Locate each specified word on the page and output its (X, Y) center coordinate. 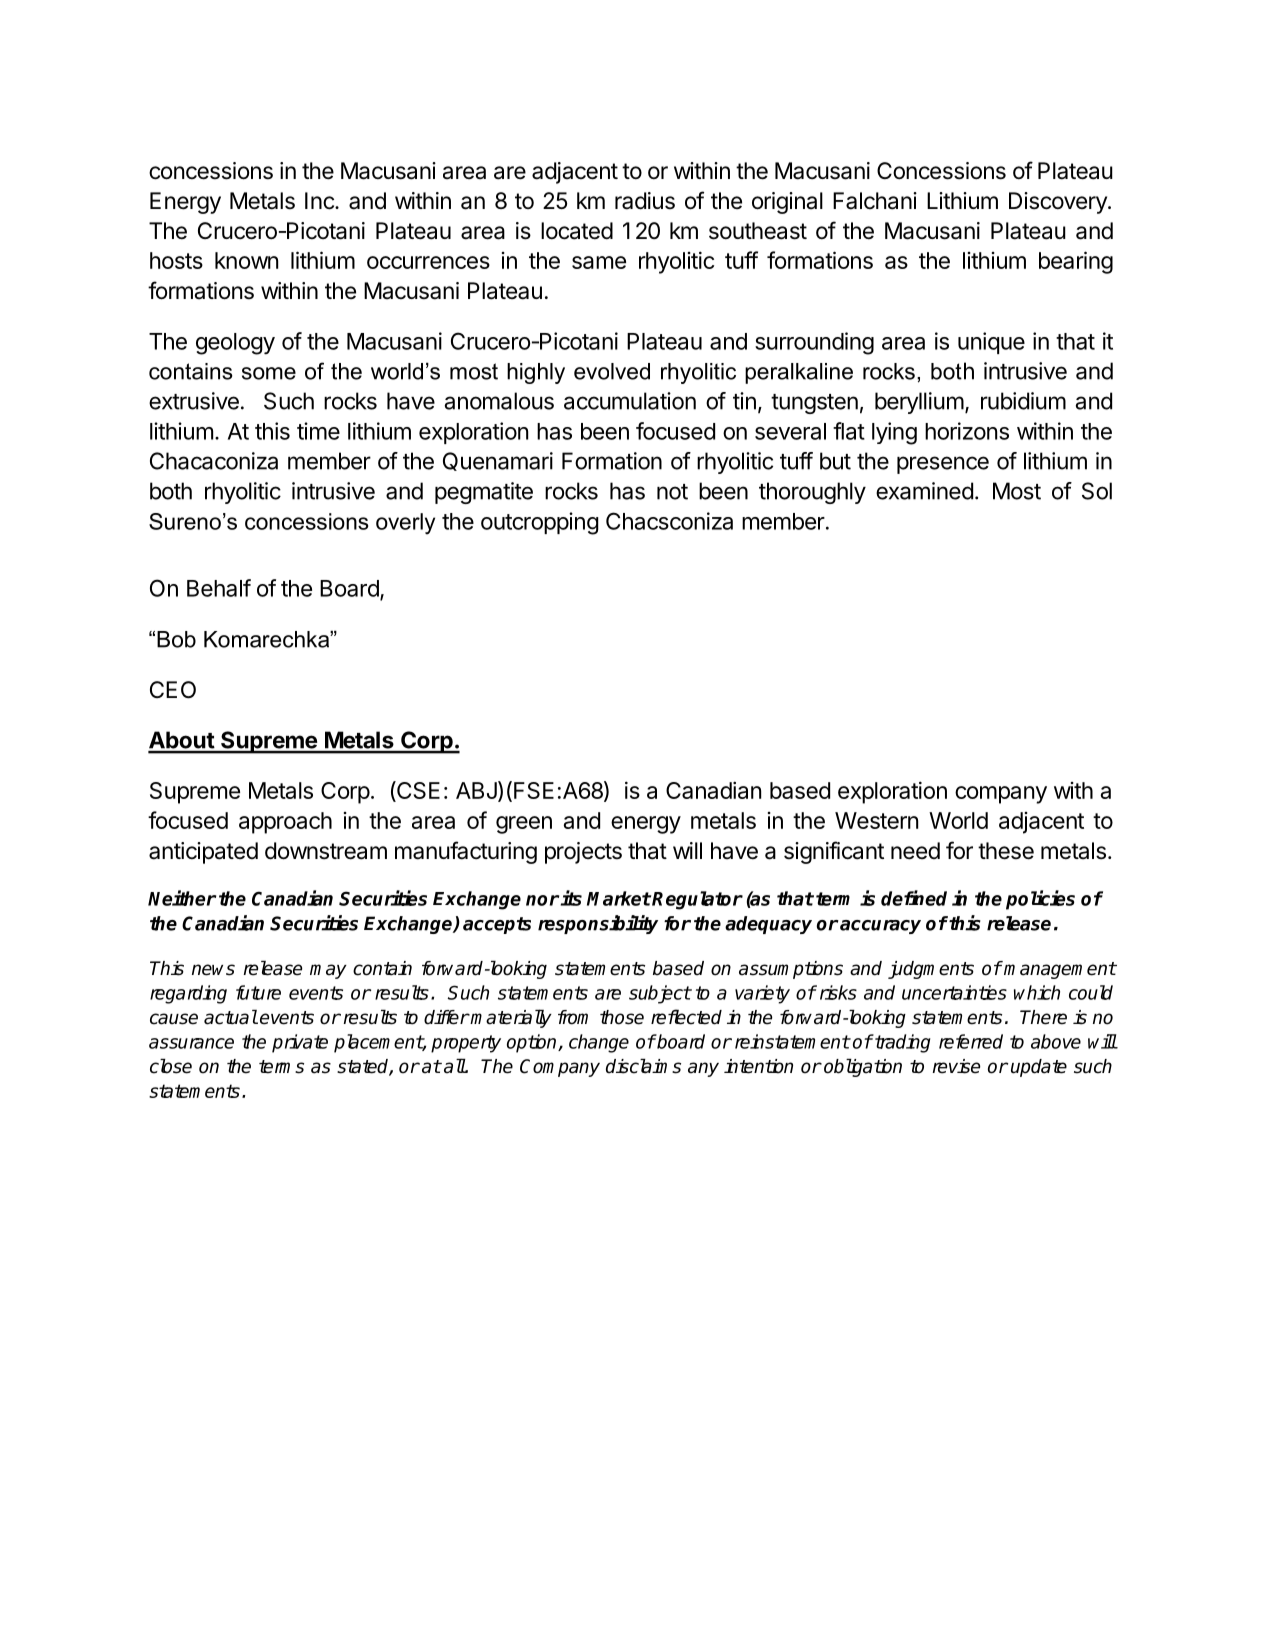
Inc (320, 201)
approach (285, 823)
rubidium (1023, 401)
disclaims (643, 1066)
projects (583, 853)
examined (924, 491)
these (1006, 851)
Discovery (1059, 203)
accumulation (630, 401)
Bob (176, 639)
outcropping (540, 523)
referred (971, 1041)
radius (645, 201)
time (318, 431)
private (300, 1043)
